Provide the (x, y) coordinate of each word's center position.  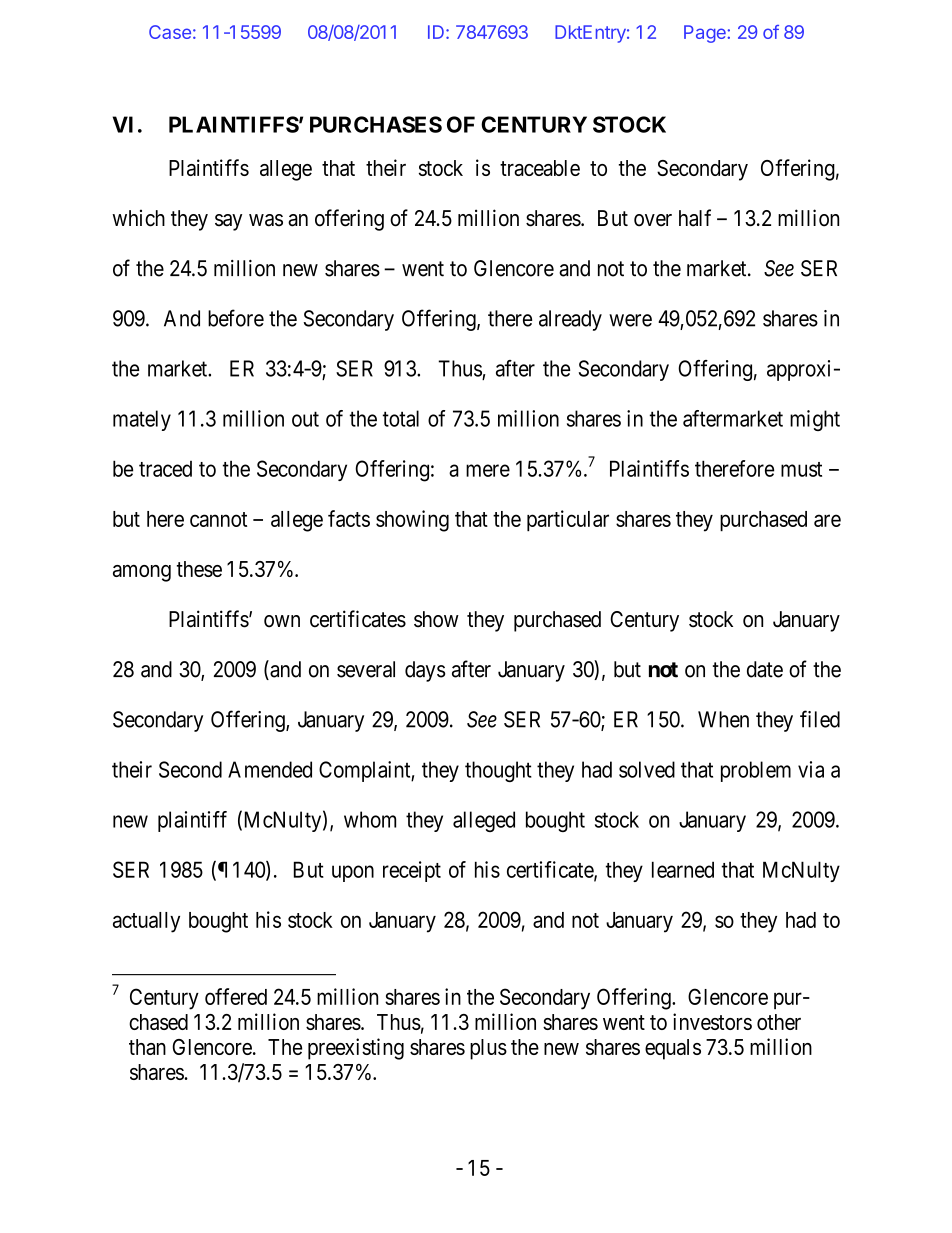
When (723, 719)
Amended (270, 769)
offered (236, 996)
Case (170, 32)
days (425, 671)
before (236, 318)
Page (706, 34)
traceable (540, 168)
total (401, 418)
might (815, 420)
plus (488, 1049)
